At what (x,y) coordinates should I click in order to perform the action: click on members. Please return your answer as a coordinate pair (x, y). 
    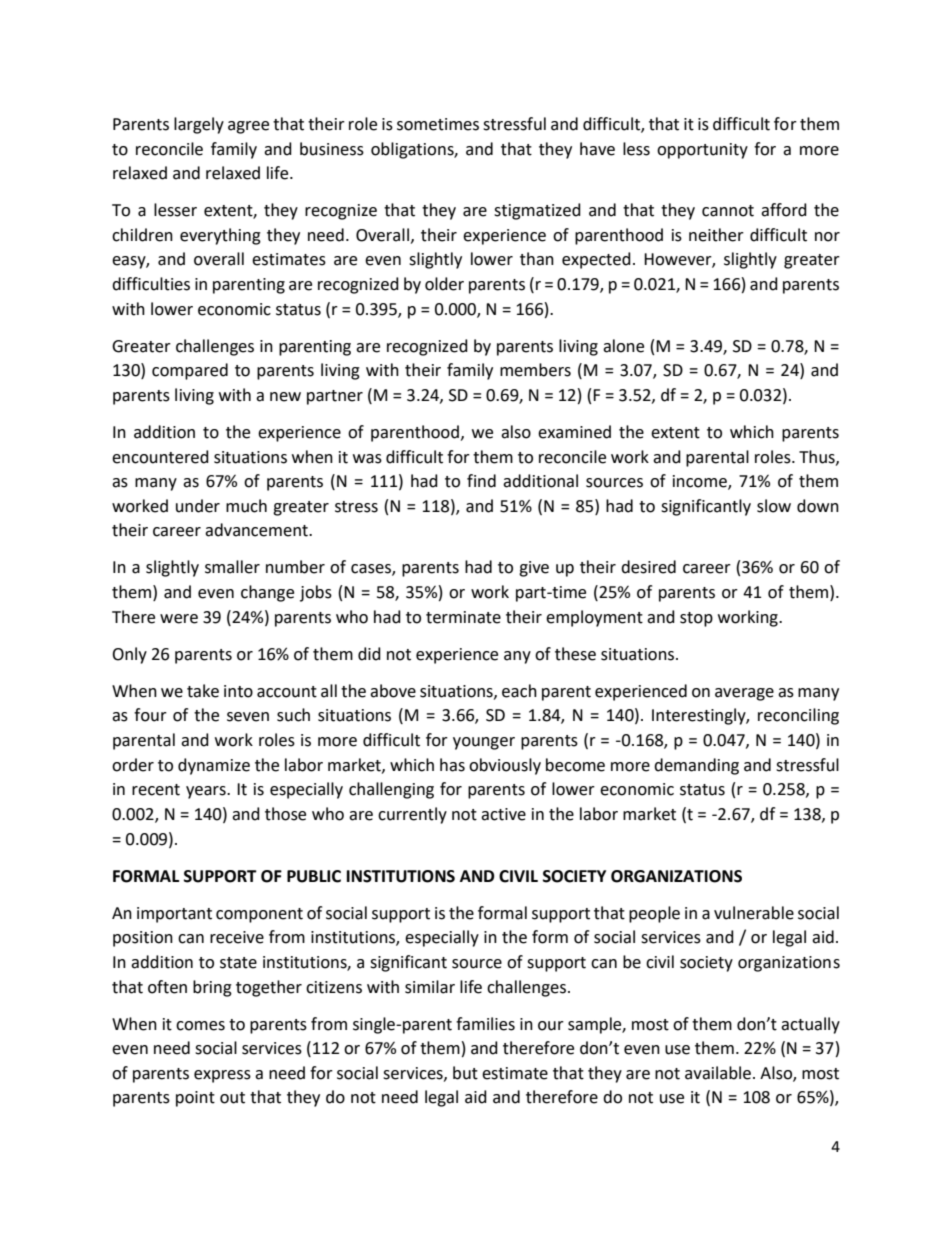
    Looking at the image, I should click on (535, 370).
